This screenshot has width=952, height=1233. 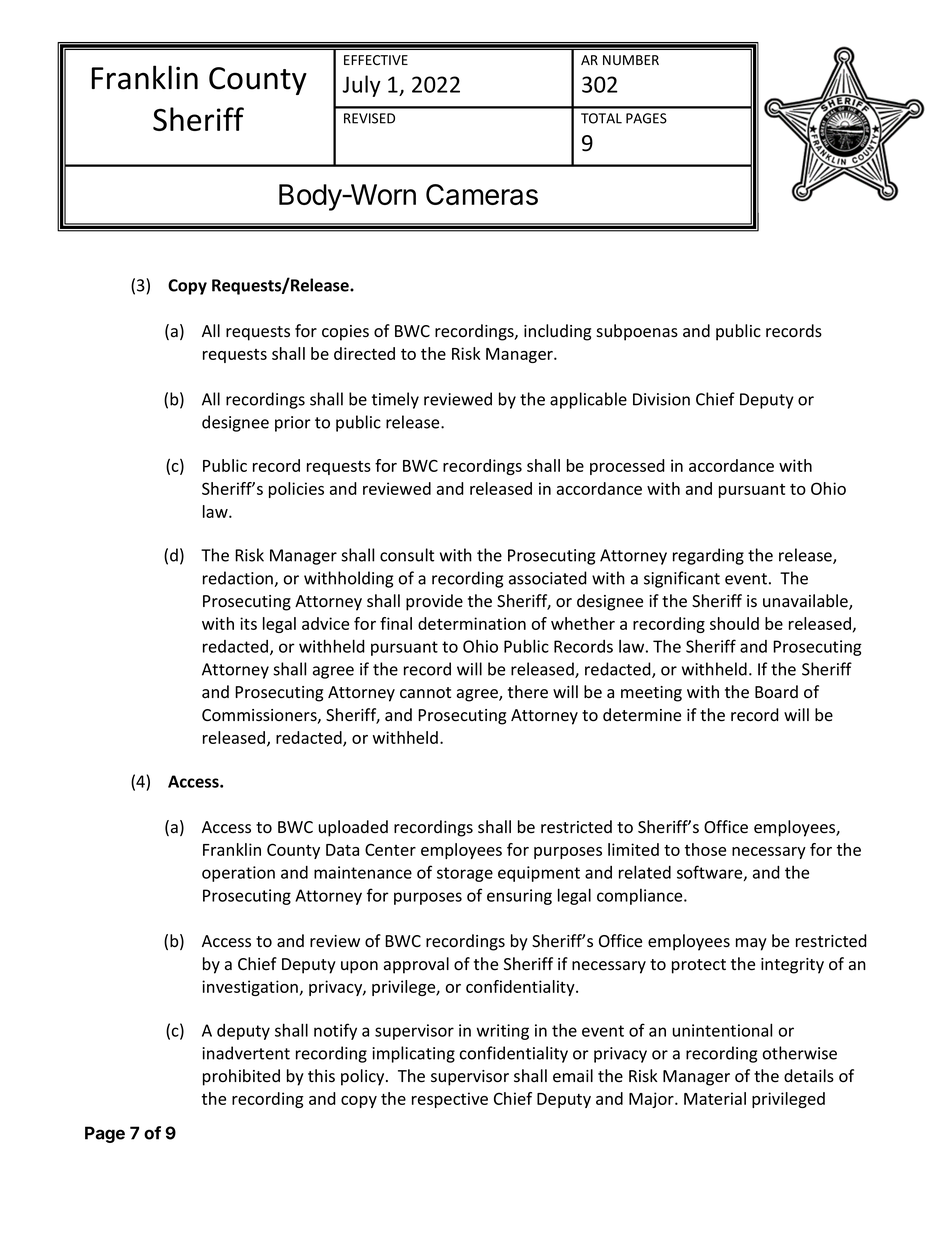 What do you see at coordinates (715, 1098) in the screenshot?
I see `Material` at bounding box center [715, 1098].
